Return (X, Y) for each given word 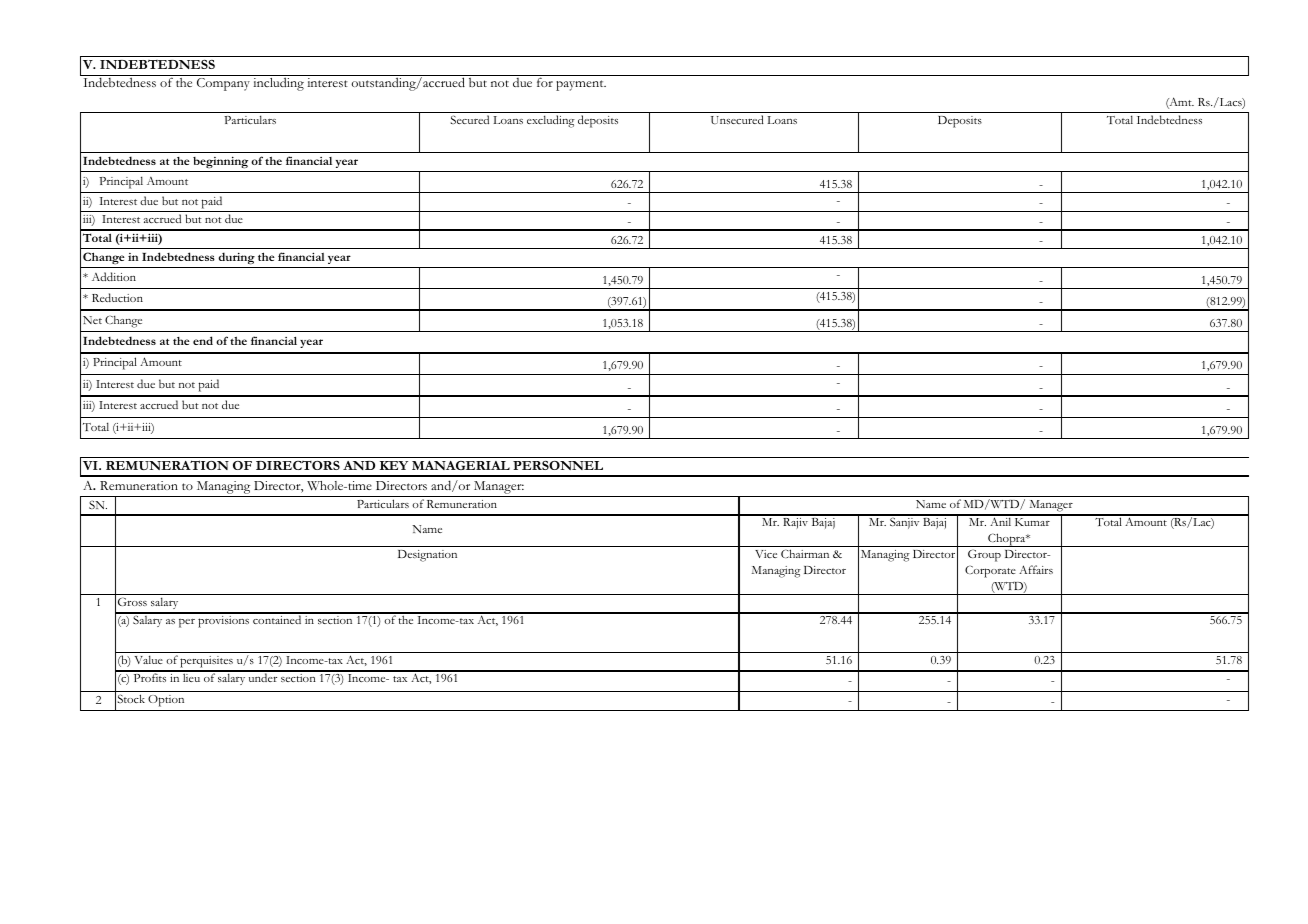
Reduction (117, 297)
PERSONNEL (558, 465)
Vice (766, 554)
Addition (114, 276)
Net (92, 320)
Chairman (805, 553)
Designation (427, 556)
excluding (551, 121)
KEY (394, 465)
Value (148, 659)
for (545, 82)
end (203, 340)
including (278, 84)
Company (223, 84)
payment (581, 85)
